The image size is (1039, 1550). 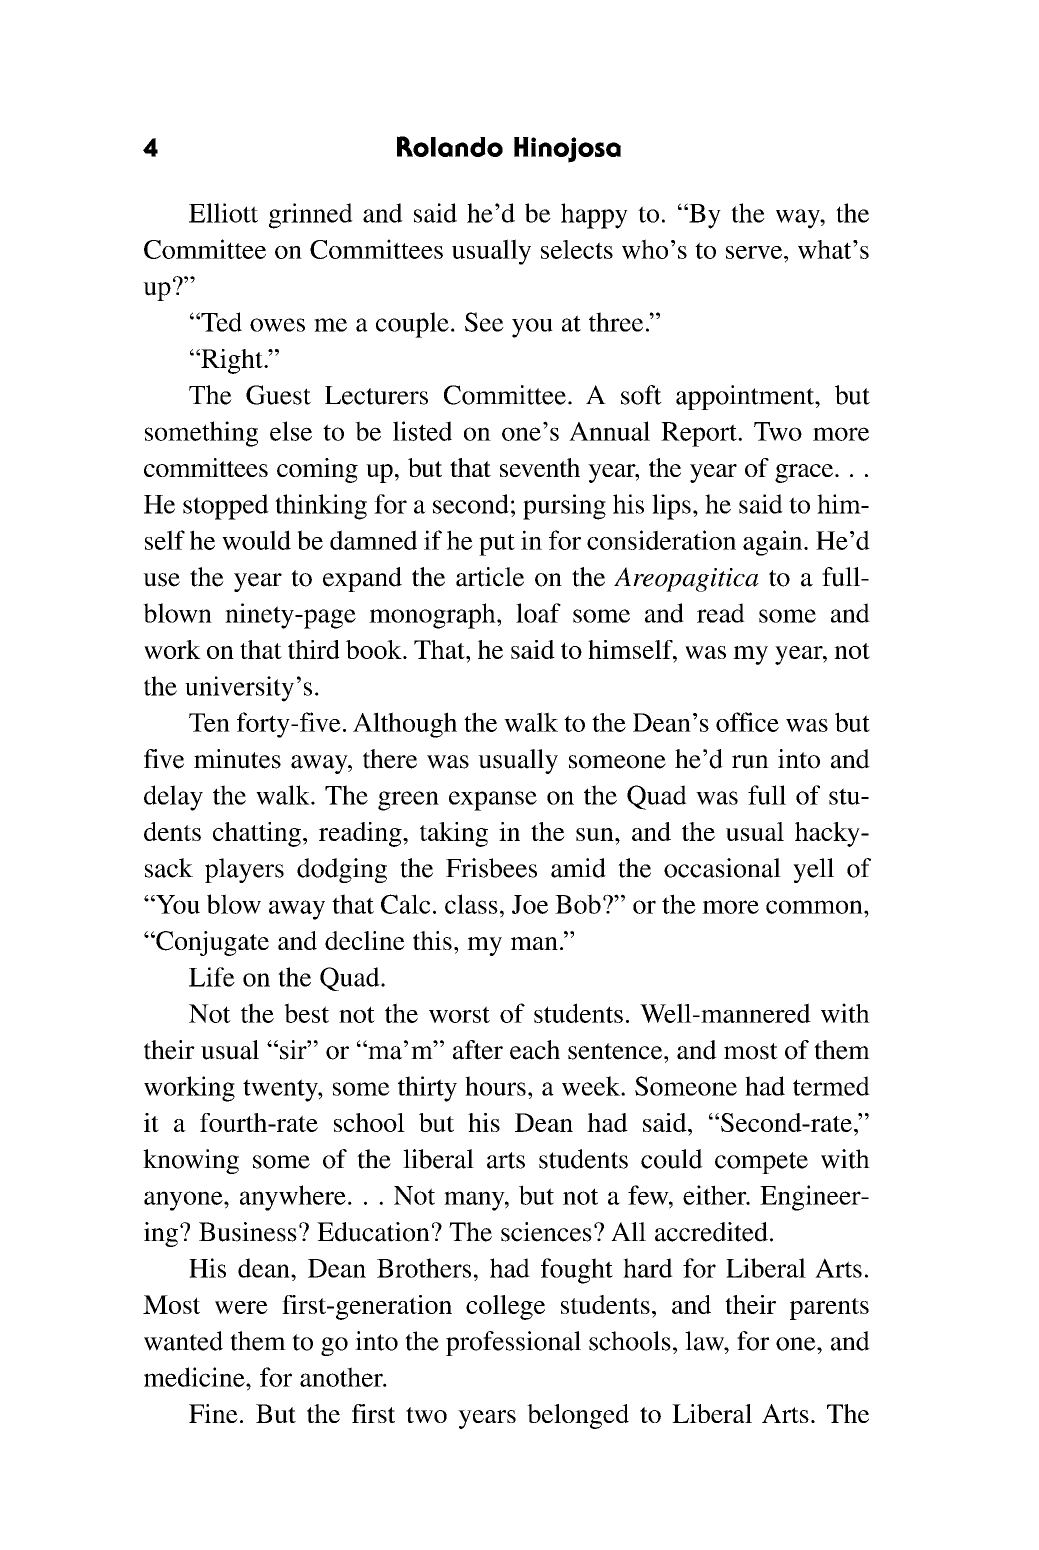 What do you see at coordinates (450, 146) in the document?
I see `Rolando` at bounding box center [450, 146].
